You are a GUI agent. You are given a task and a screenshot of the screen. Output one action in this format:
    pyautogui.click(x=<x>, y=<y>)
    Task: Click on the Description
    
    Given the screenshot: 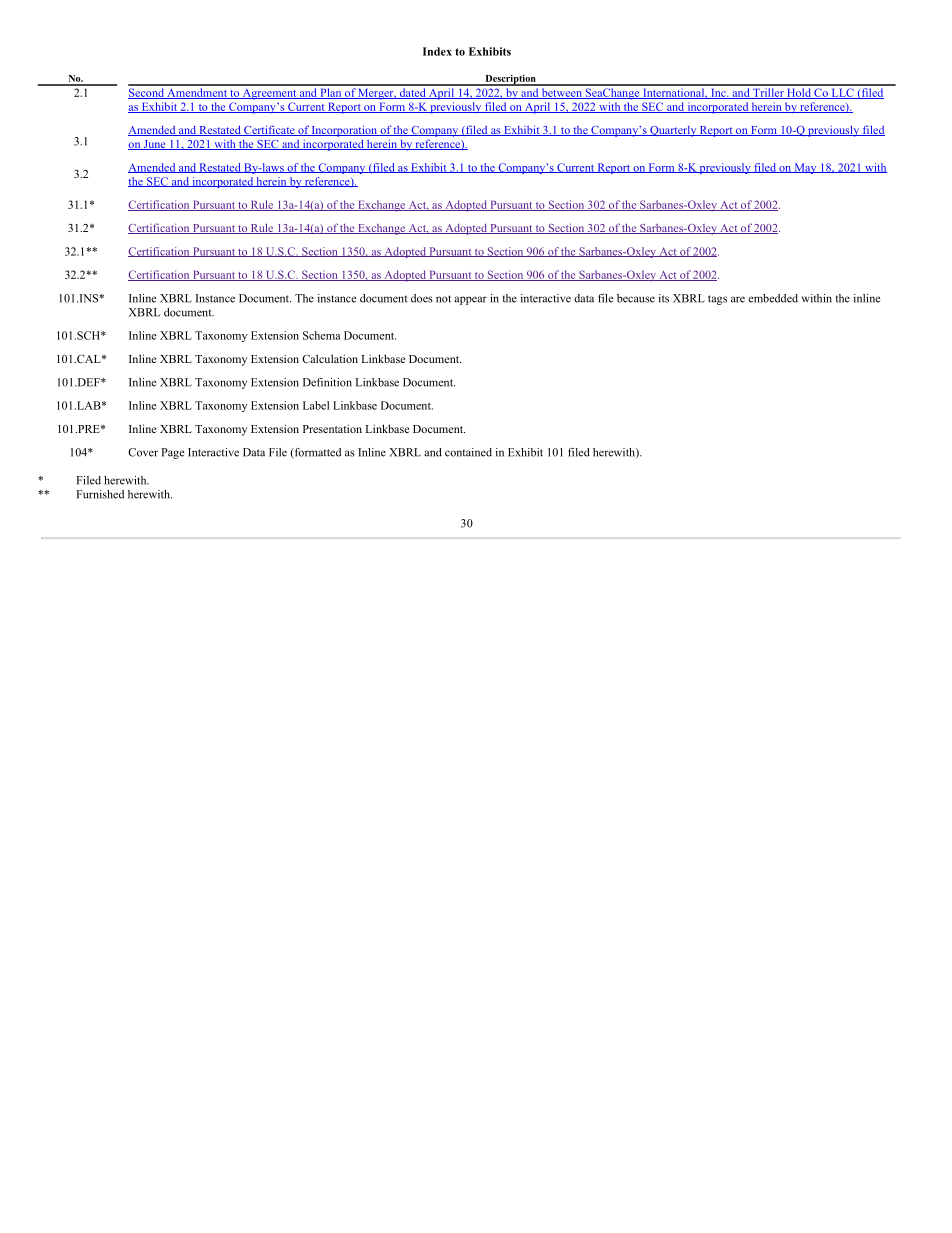 What is the action you would take?
    pyautogui.click(x=510, y=80)
